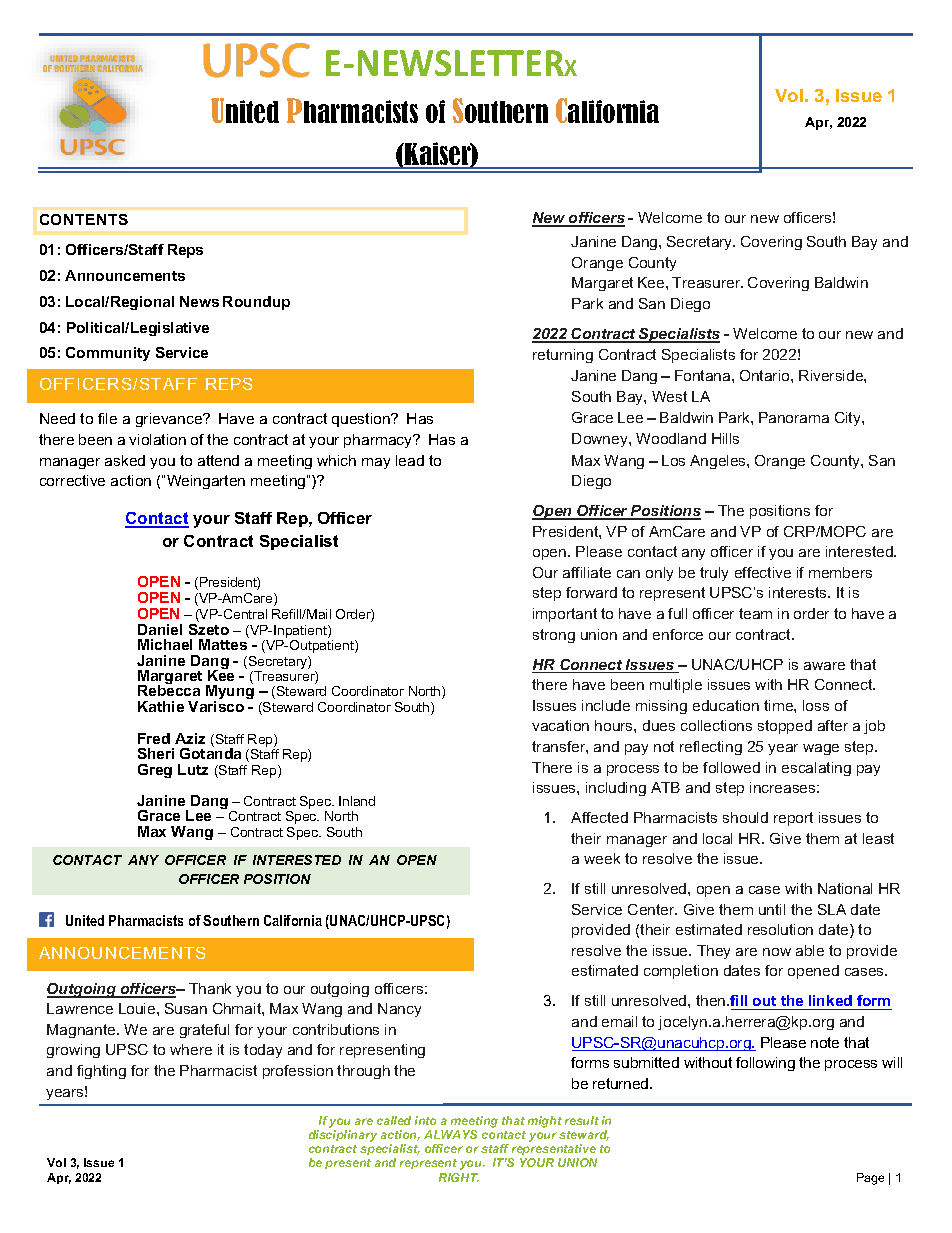  Describe the element at coordinates (766, 375) in the image. I see `Ontario` at that location.
